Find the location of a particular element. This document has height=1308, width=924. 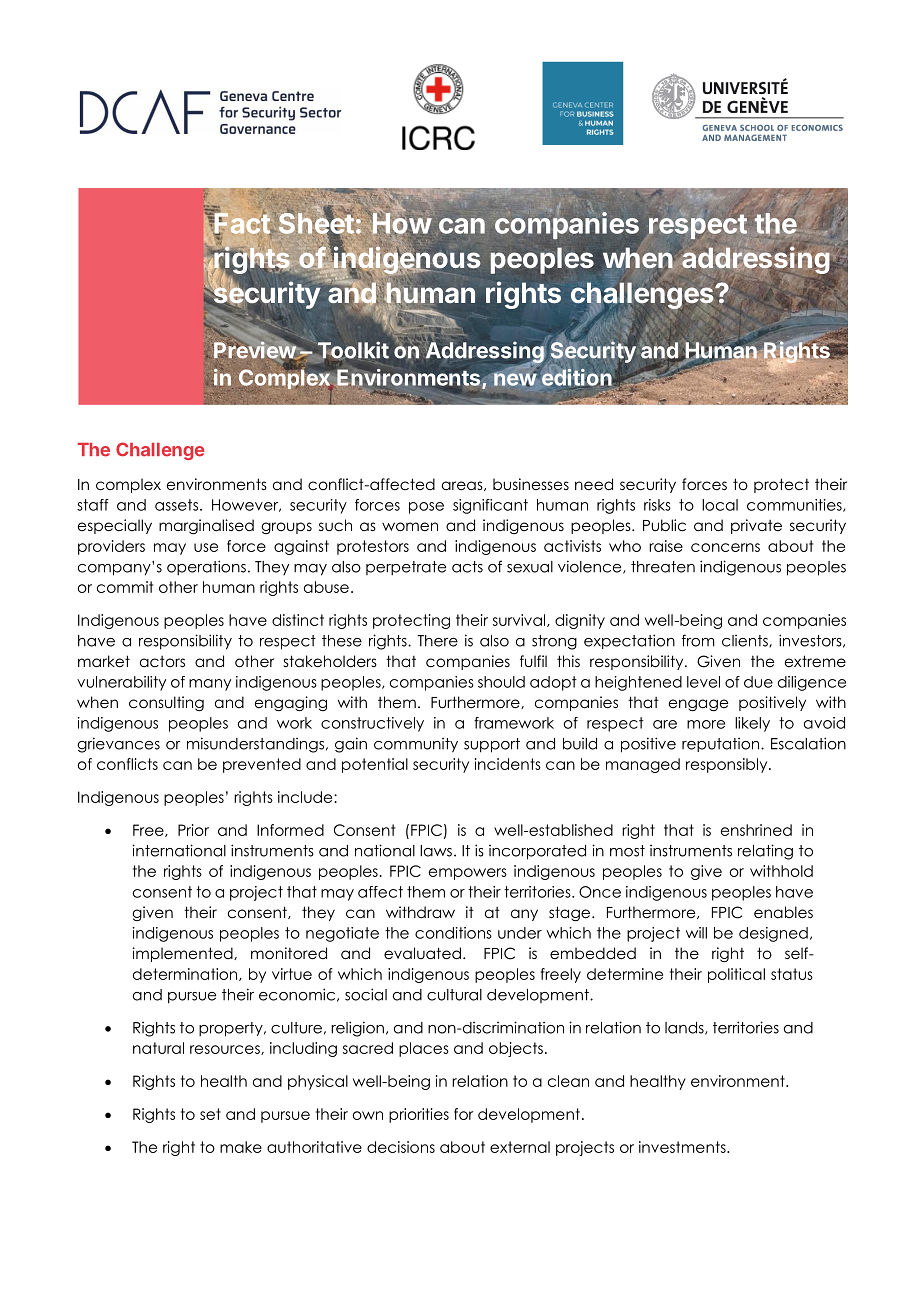

should is located at coordinates (501, 682).
